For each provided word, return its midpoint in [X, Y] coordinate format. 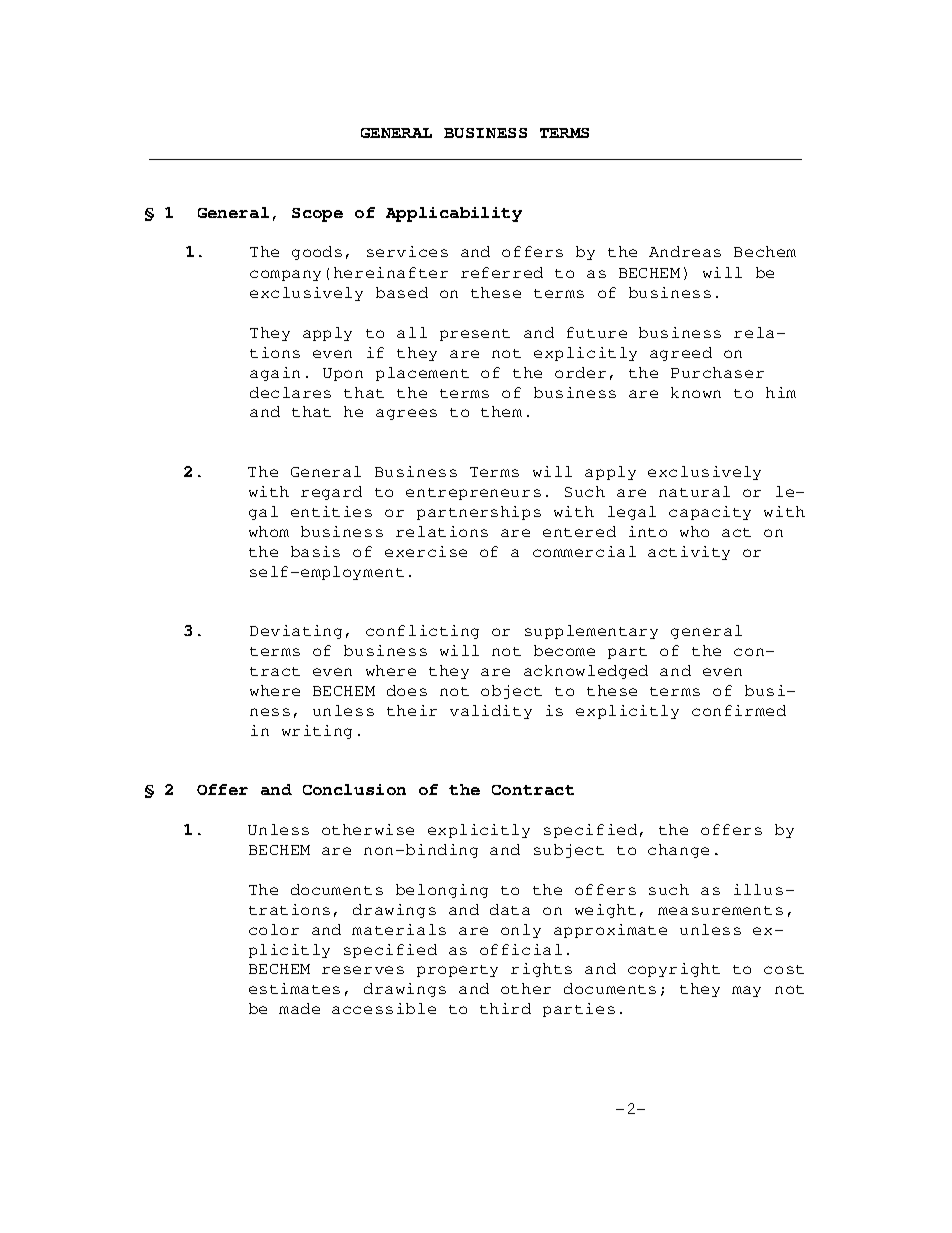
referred [502, 272]
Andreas [685, 251]
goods [317, 253]
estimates [294, 988]
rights [541, 970]
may [746, 991]
